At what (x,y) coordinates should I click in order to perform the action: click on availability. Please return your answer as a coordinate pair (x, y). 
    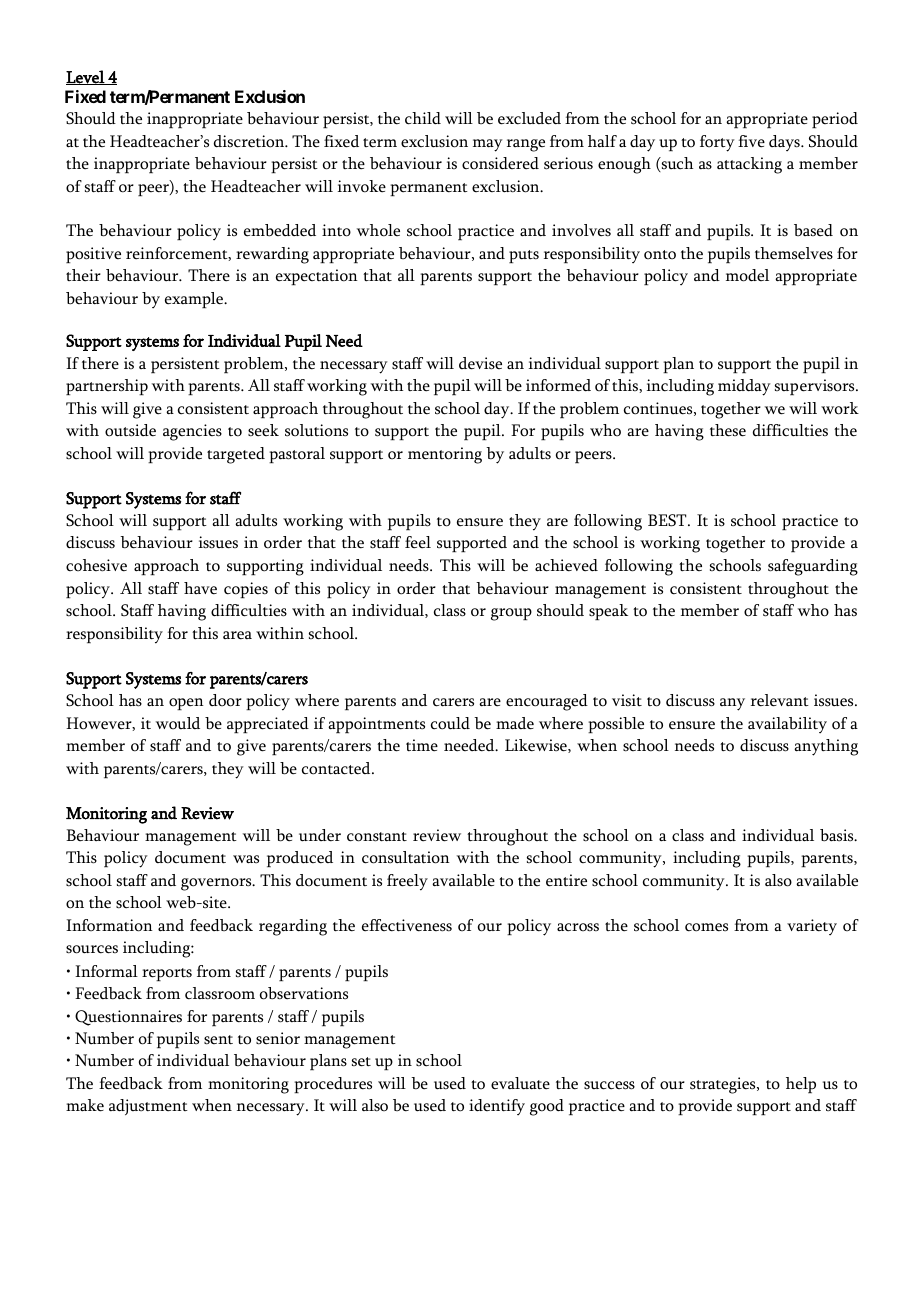
    Looking at the image, I should click on (787, 725).
